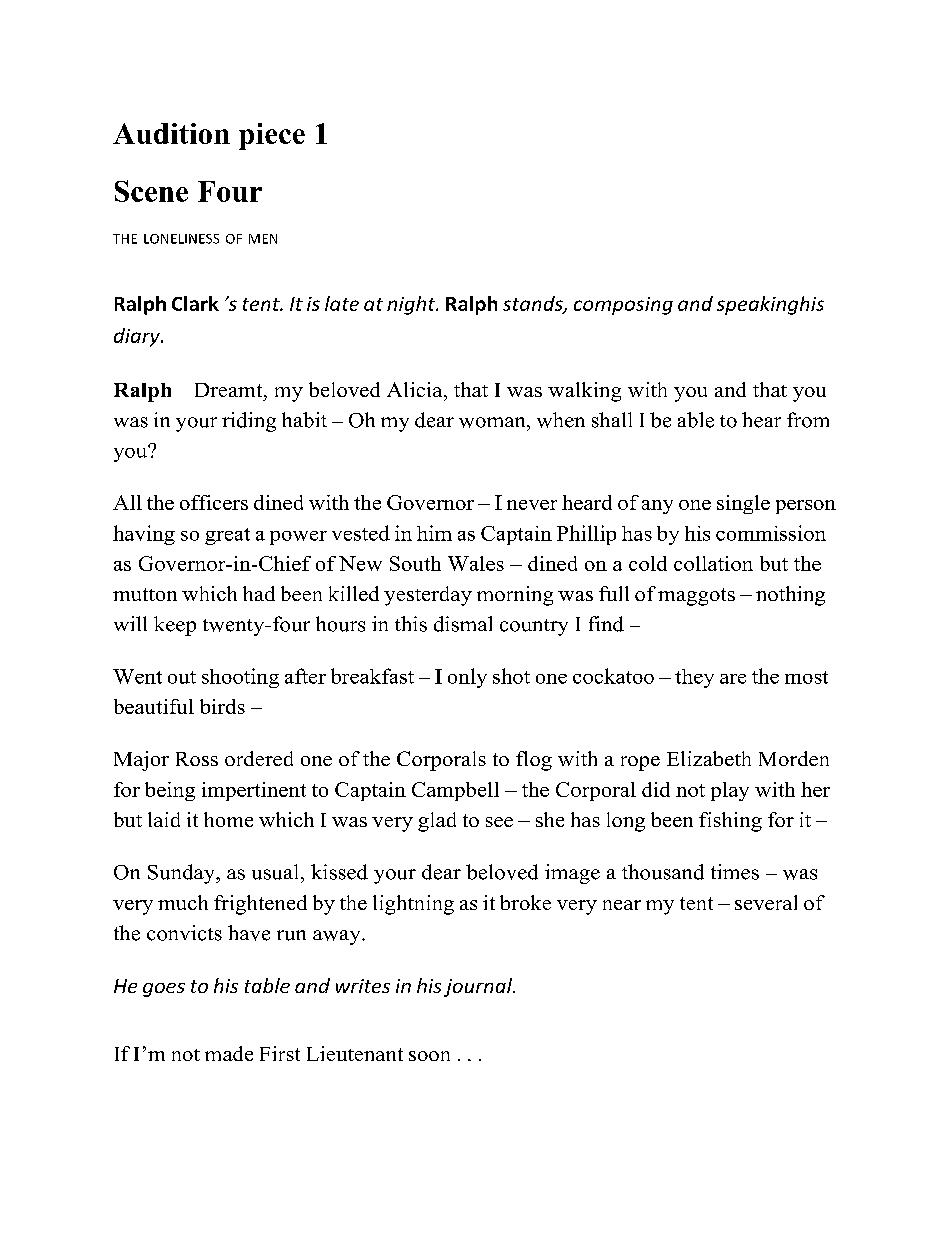  Describe the element at coordinates (709, 758) in the screenshot. I see `Elizabeth` at that location.
